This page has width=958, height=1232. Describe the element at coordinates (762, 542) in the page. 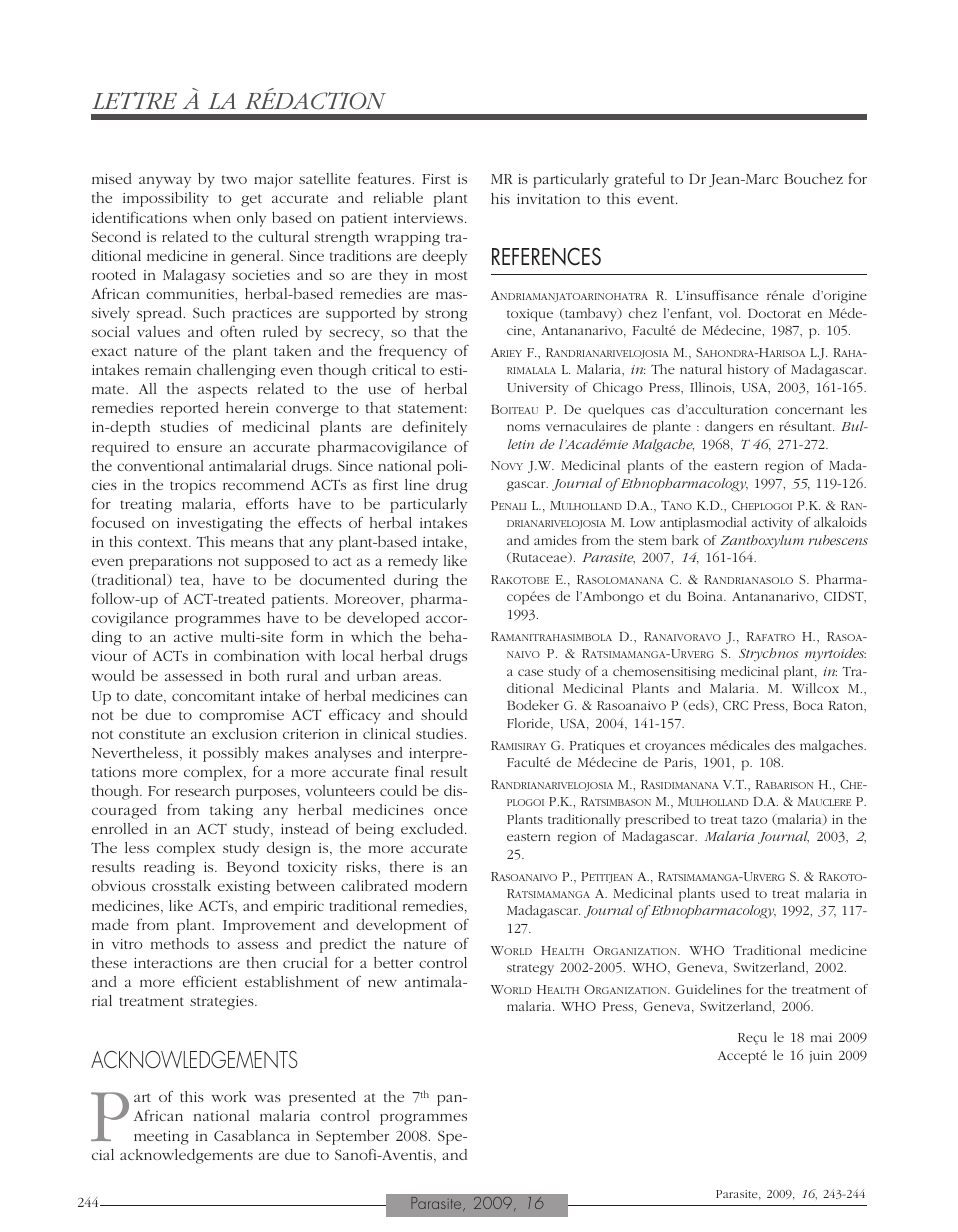

I see `Zanthoxylum` at that location.
